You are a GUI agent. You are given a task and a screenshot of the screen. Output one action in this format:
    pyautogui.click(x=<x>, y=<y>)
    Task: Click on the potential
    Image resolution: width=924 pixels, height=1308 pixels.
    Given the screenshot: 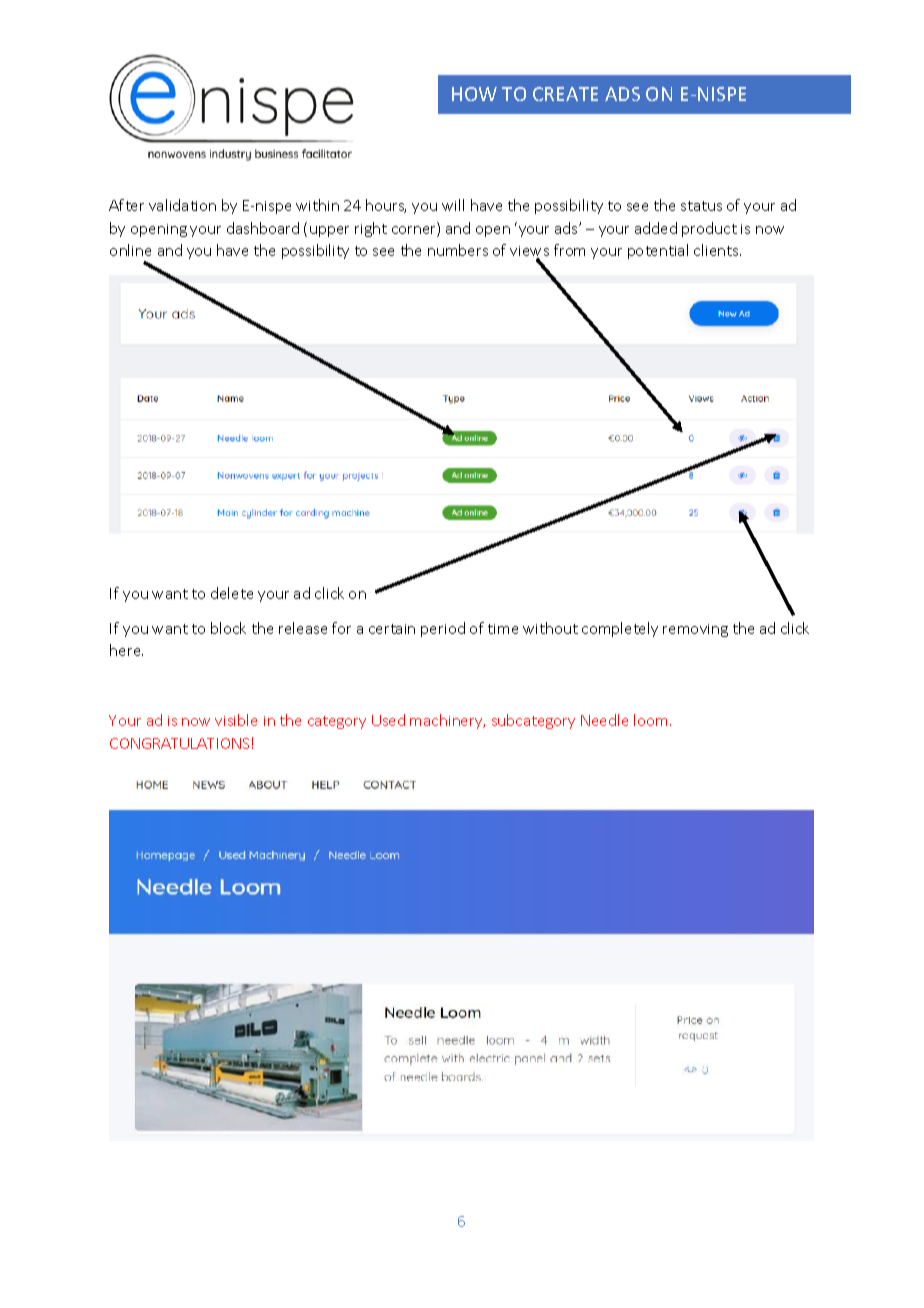 What is the action you would take?
    pyautogui.click(x=658, y=251)
